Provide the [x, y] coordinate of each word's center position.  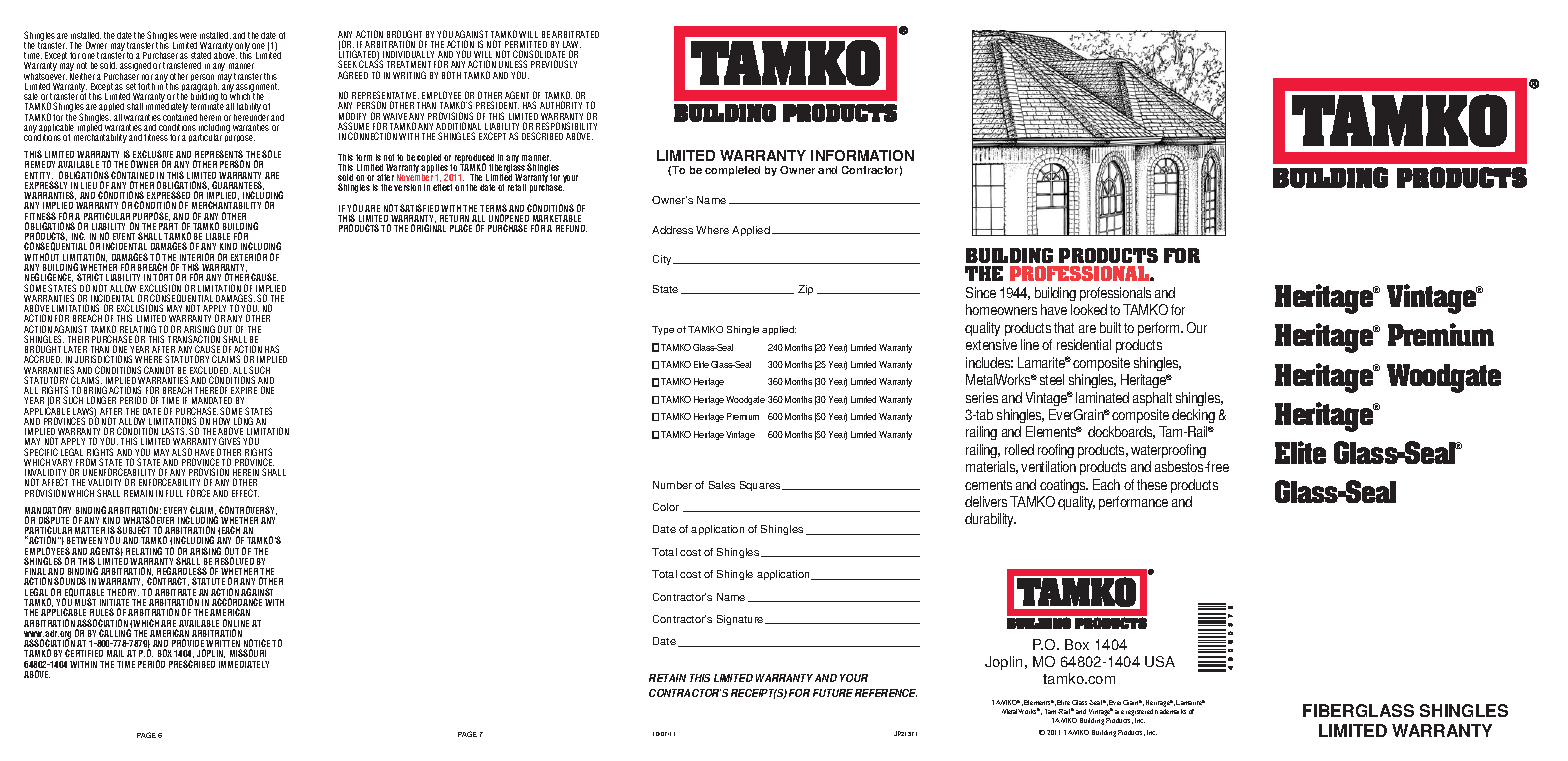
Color [666, 507]
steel [1052, 379]
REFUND [571, 228]
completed [732, 171]
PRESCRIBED [192, 664]
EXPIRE [244, 390]
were [188, 36]
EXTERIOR [249, 257]
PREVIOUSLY [554, 64]
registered [1139, 714]
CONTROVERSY [248, 510]
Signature [741, 620]
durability [990, 520]
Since [981, 292]
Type [663, 330]
